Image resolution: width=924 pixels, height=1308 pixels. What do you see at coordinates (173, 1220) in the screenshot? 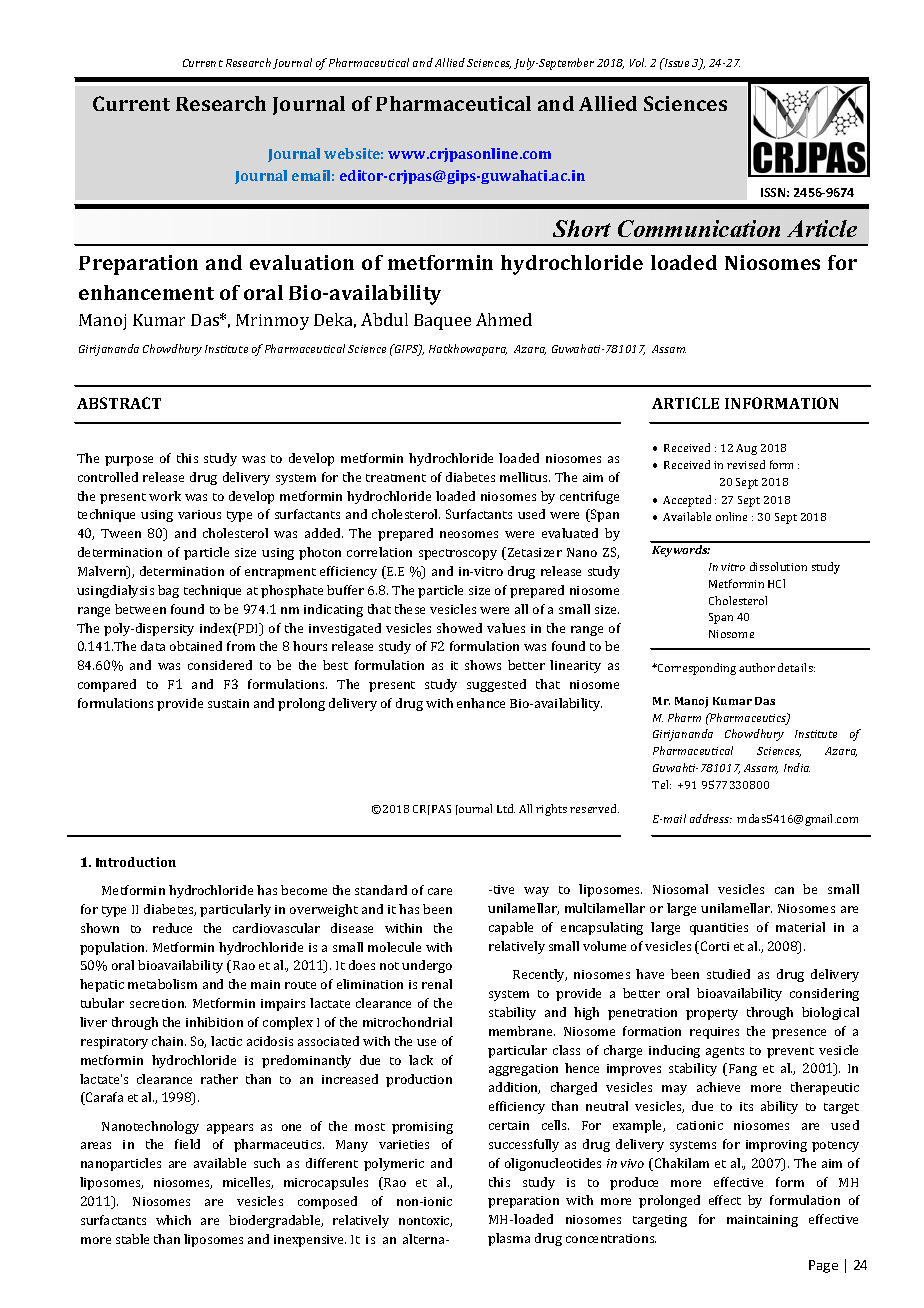
I see `which` at bounding box center [173, 1220].
